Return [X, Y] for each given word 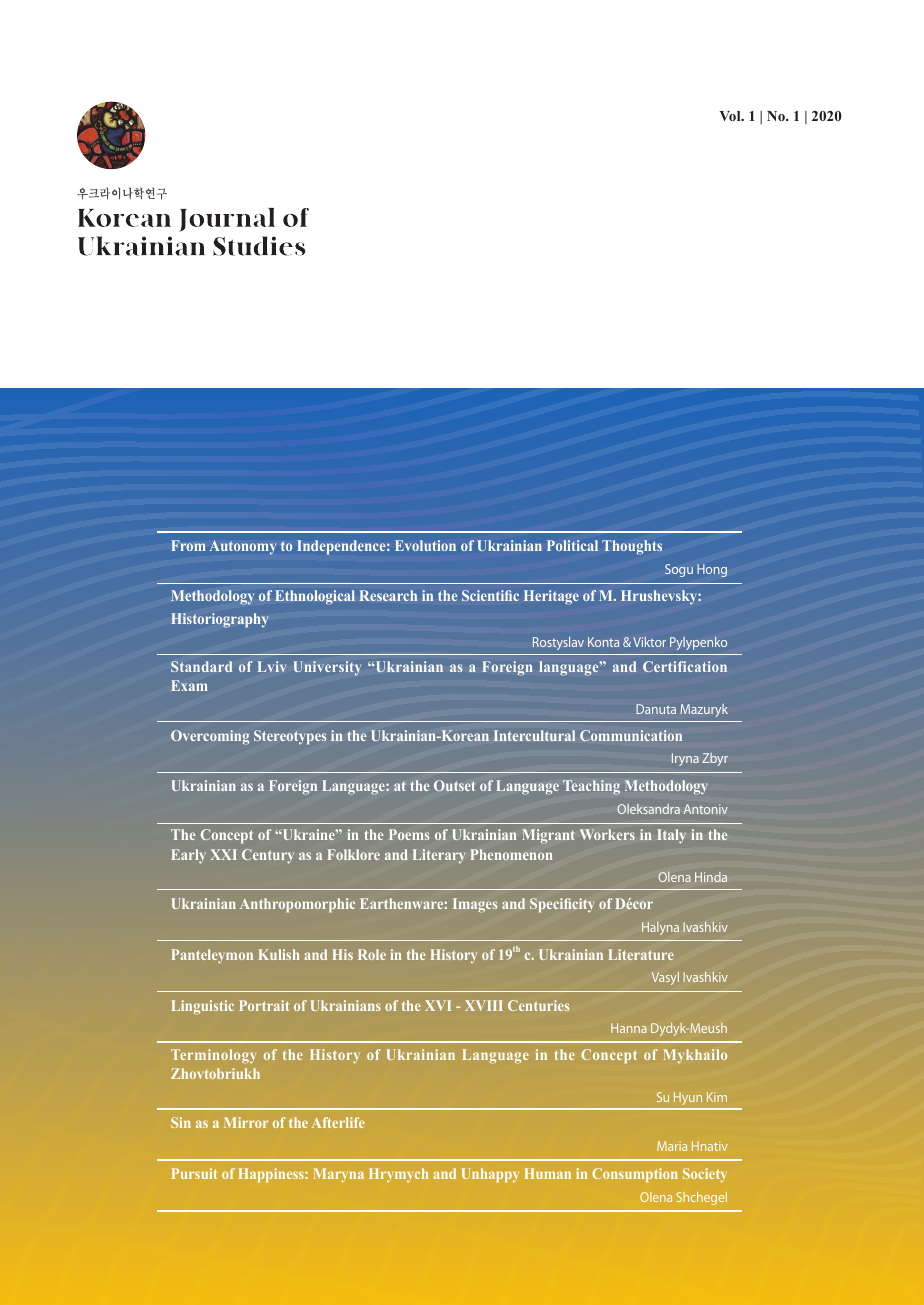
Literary [439, 856]
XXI [224, 854]
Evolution [425, 545]
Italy [671, 836]
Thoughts [632, 547]
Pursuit [194, 1173]
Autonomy [242, 547]
